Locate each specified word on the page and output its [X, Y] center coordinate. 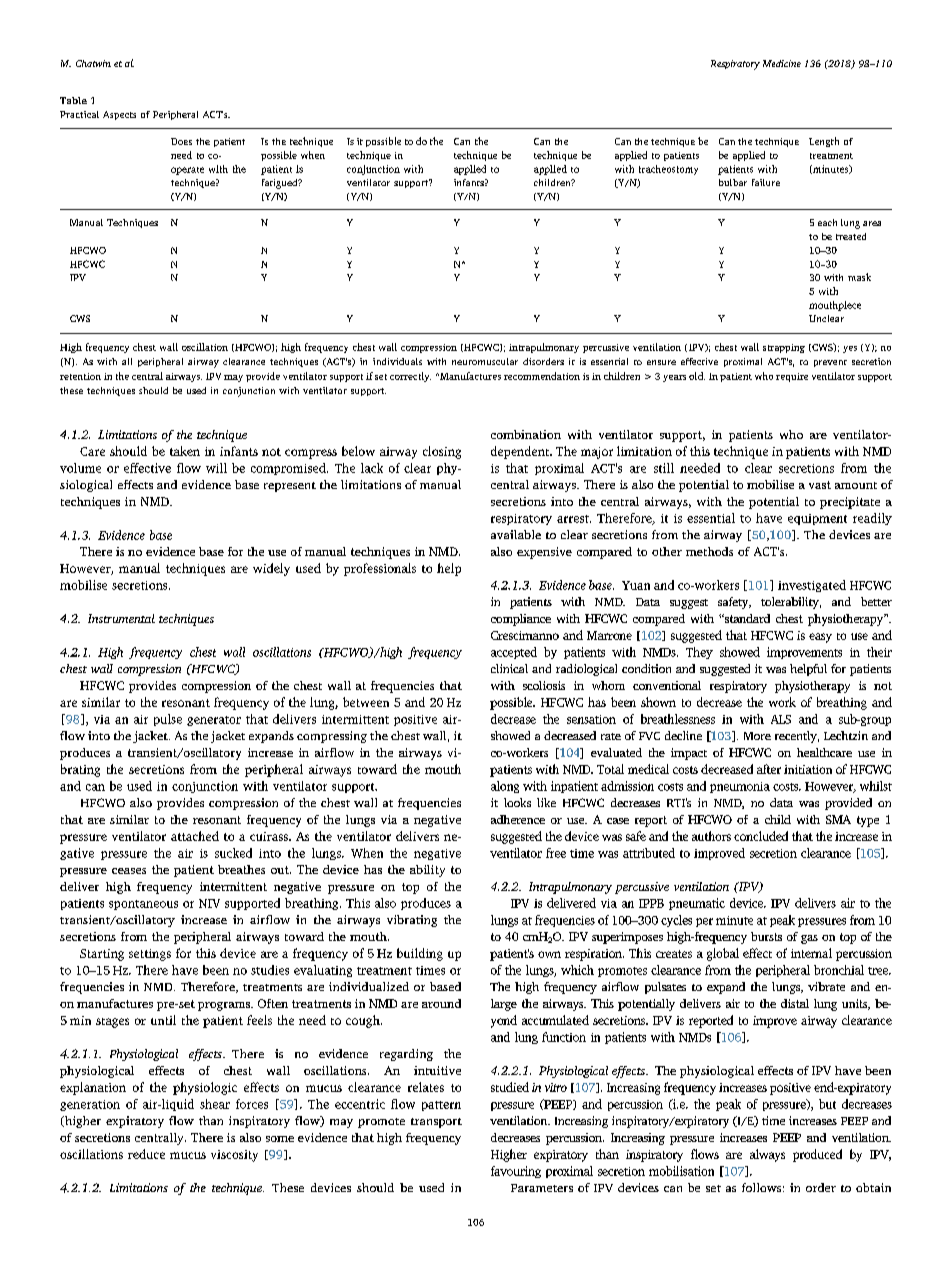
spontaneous [143, 905]
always [767, 1155]
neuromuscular [485, 361]
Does [181, 141]
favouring [516, 1172]
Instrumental [121, 618]
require [792, 377]
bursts [766, 936]
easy [820, 638]
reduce [146, 1154]
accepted [514, 653]
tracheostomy [668, 170]
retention [80, 376]
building [420, 954]
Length [824, 142]
